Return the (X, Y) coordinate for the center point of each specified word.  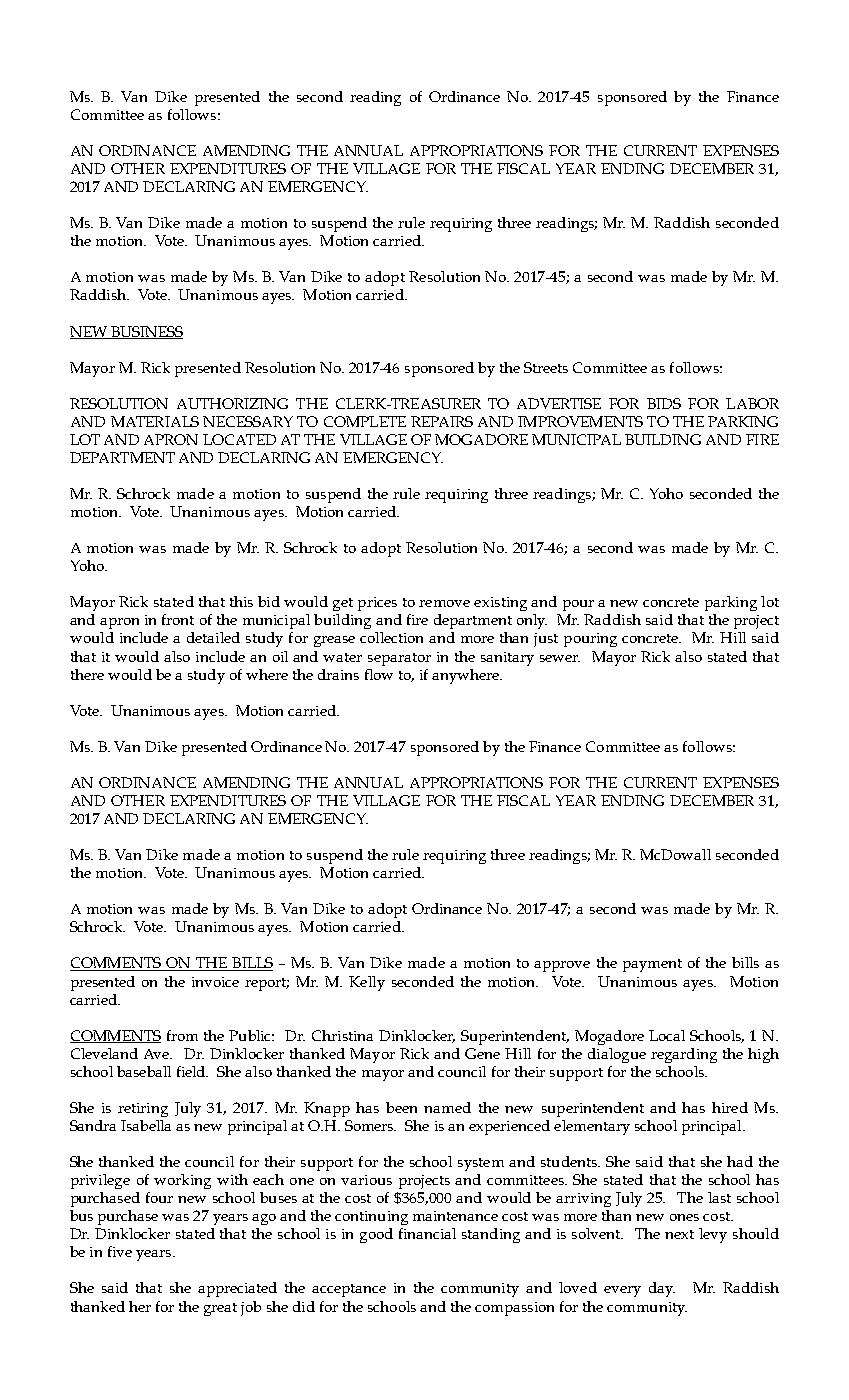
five (120, 1251)
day (662, 1289)
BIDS (664, 403)
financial (427, 1233)
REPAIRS (442, 421)
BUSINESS (146, 332)
